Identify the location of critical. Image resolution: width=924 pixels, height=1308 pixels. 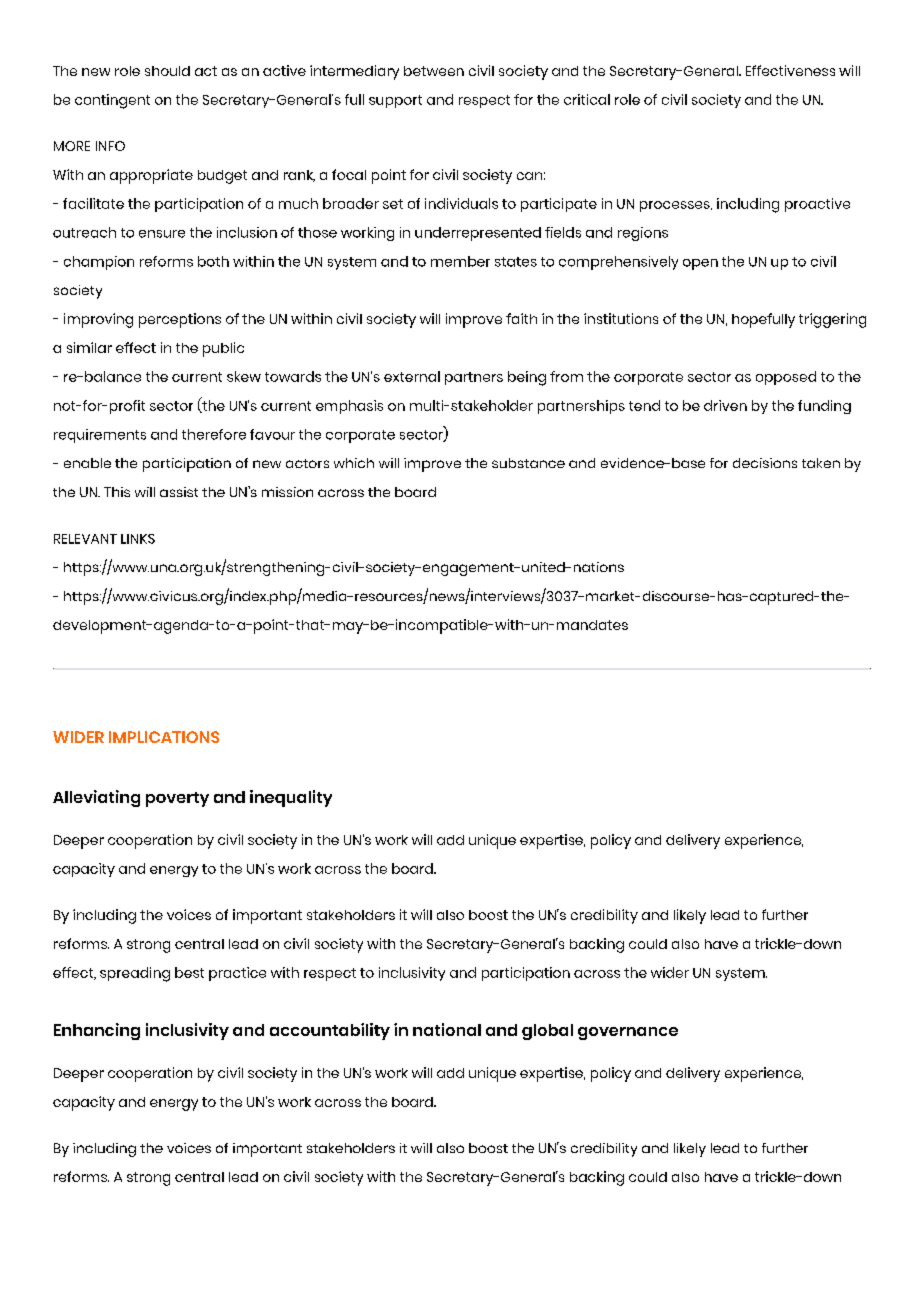
(587, 99).
